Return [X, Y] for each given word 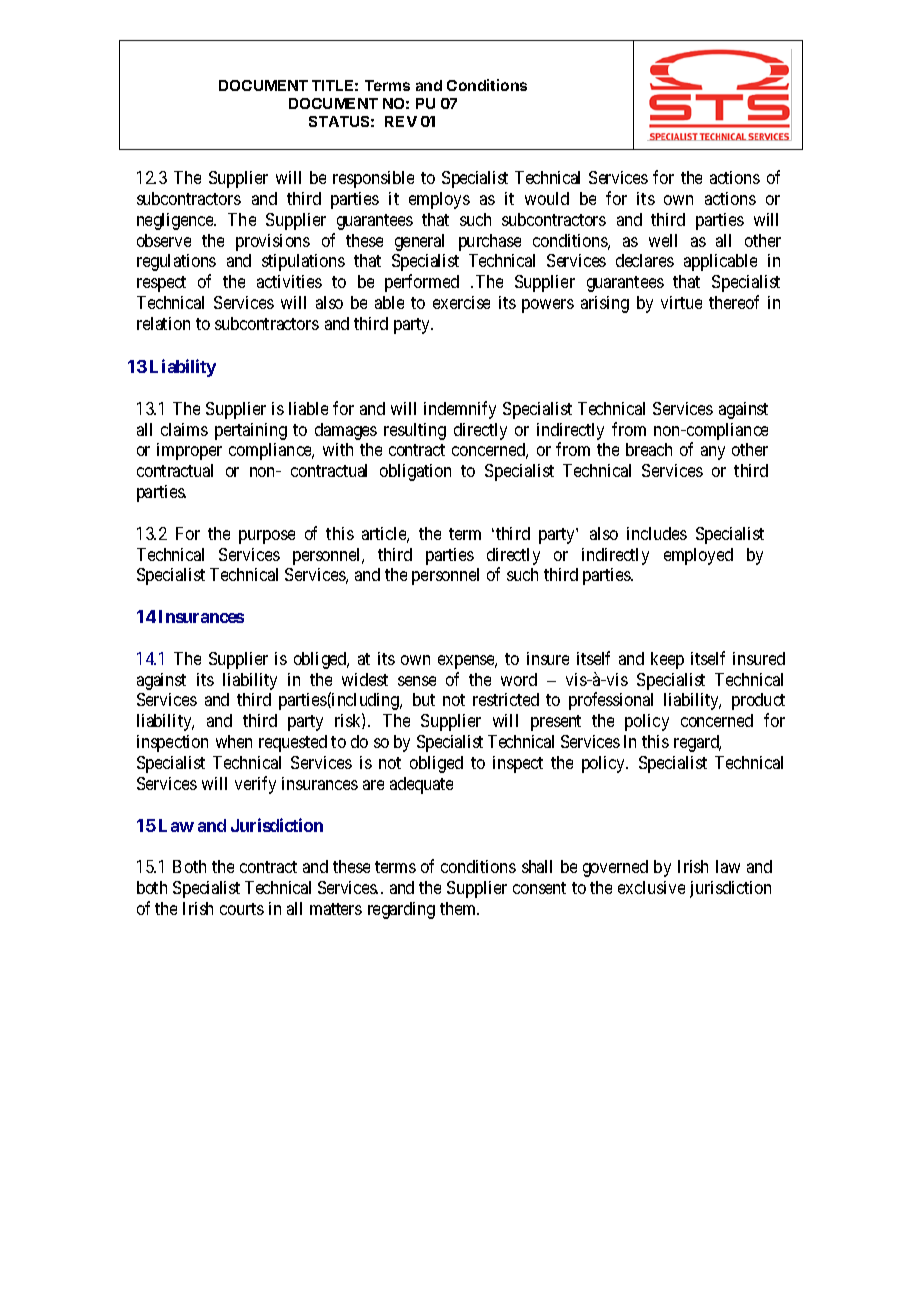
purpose [267, 537]
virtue [681, 302]
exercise [461, 302]
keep [667, 660]
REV [401, 121]
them [459, 908]
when [234, 741]
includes [657, 533]
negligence [176, 221]
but [424, 699]
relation [163, 323]
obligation [415, 472]
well [663, 240]
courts [242, 909]
